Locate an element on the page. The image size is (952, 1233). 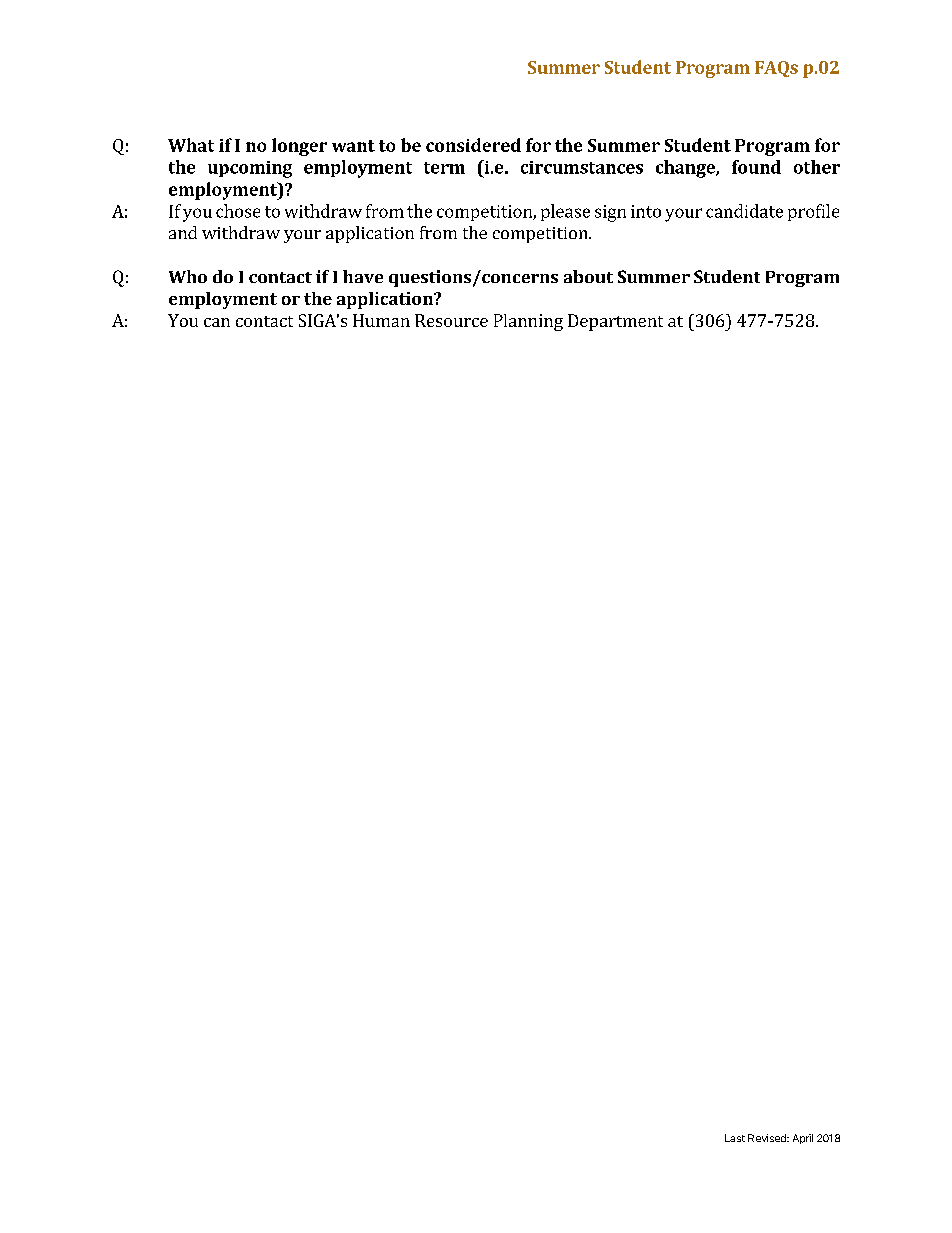
Human is located at coordinates (381, 320).
